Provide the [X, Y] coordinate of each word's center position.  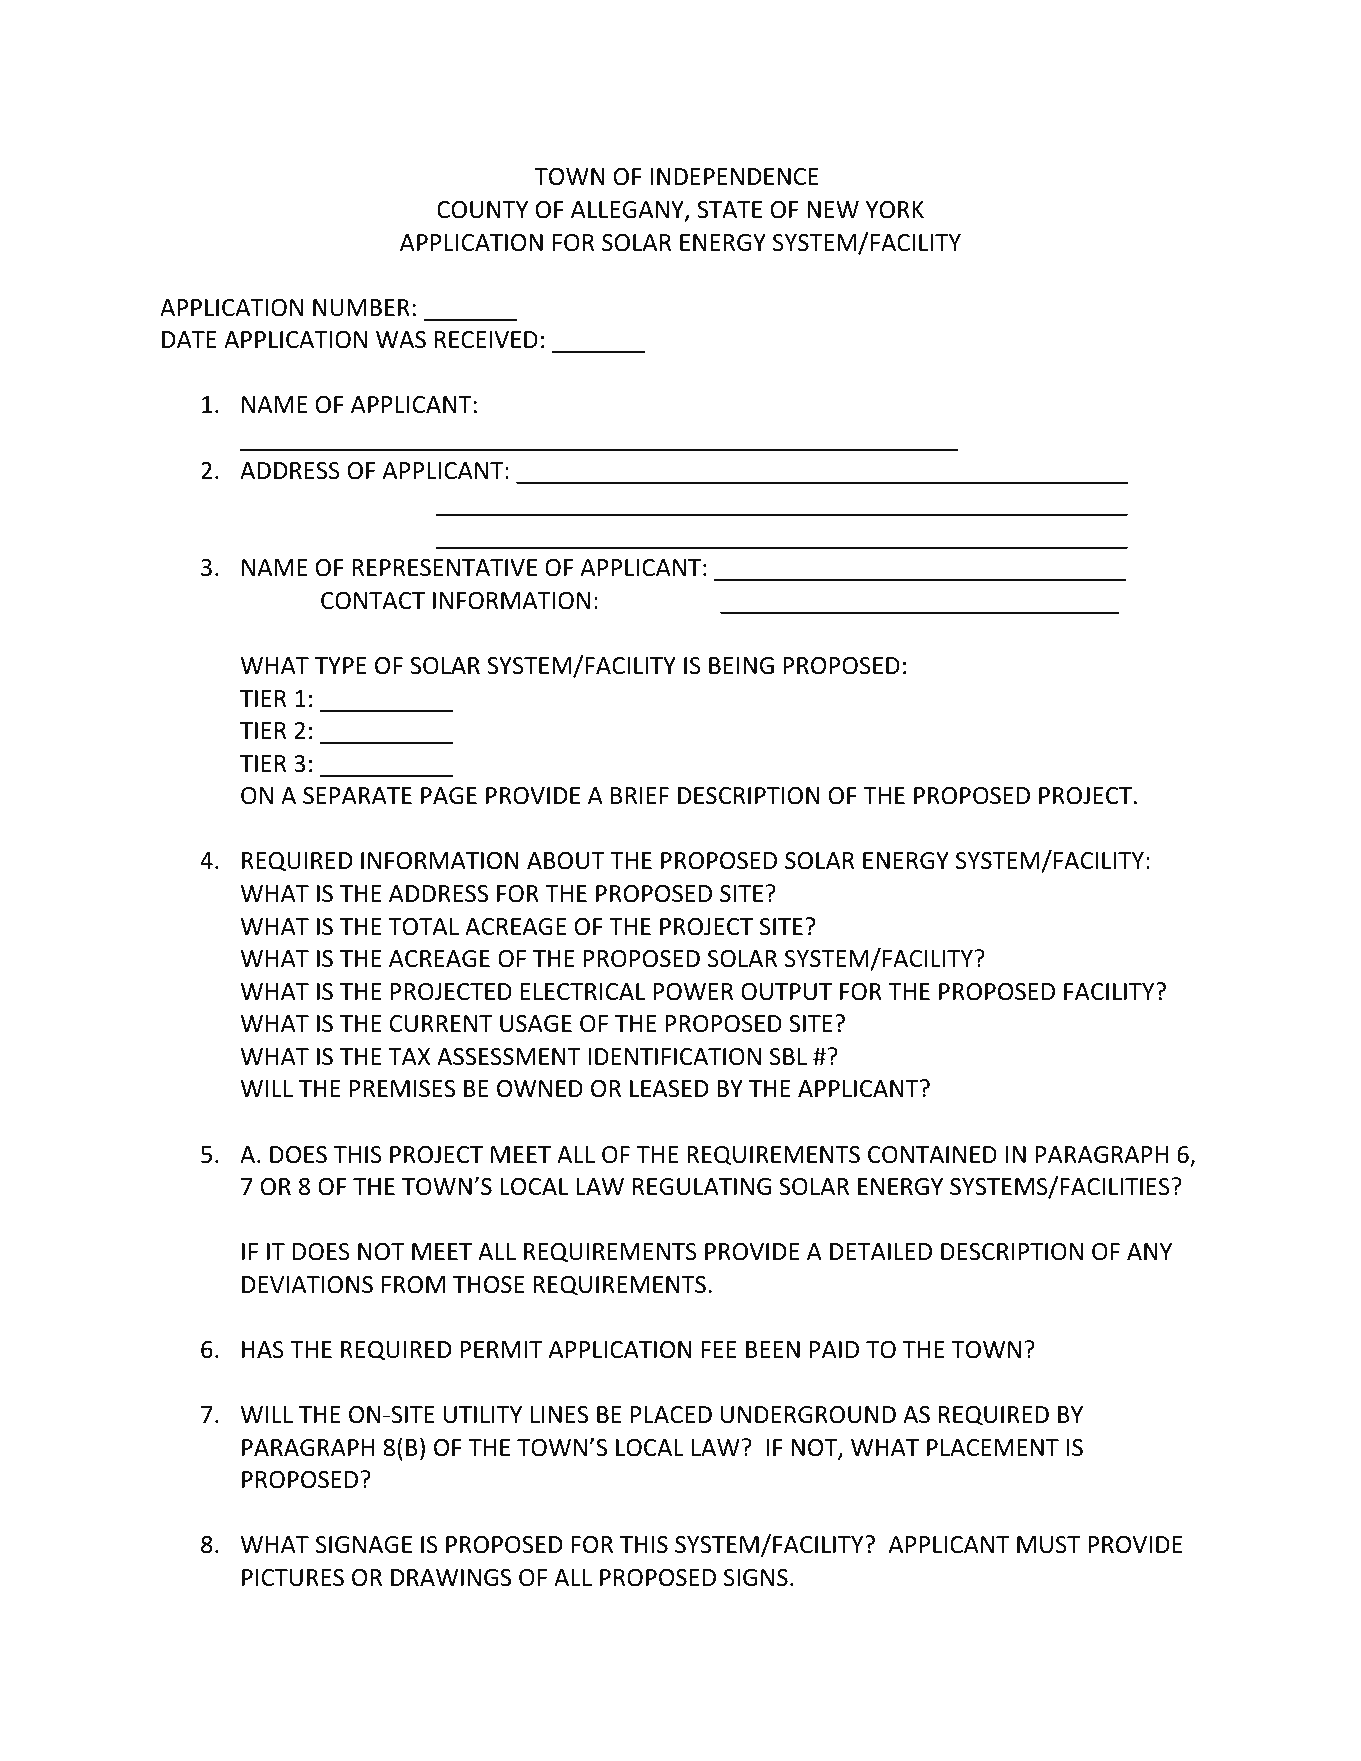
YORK [895, 210]
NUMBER [361, 308]
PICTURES [293, 1578]
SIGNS [756, 1578]
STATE [729, 210]
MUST [1048, 1545]
